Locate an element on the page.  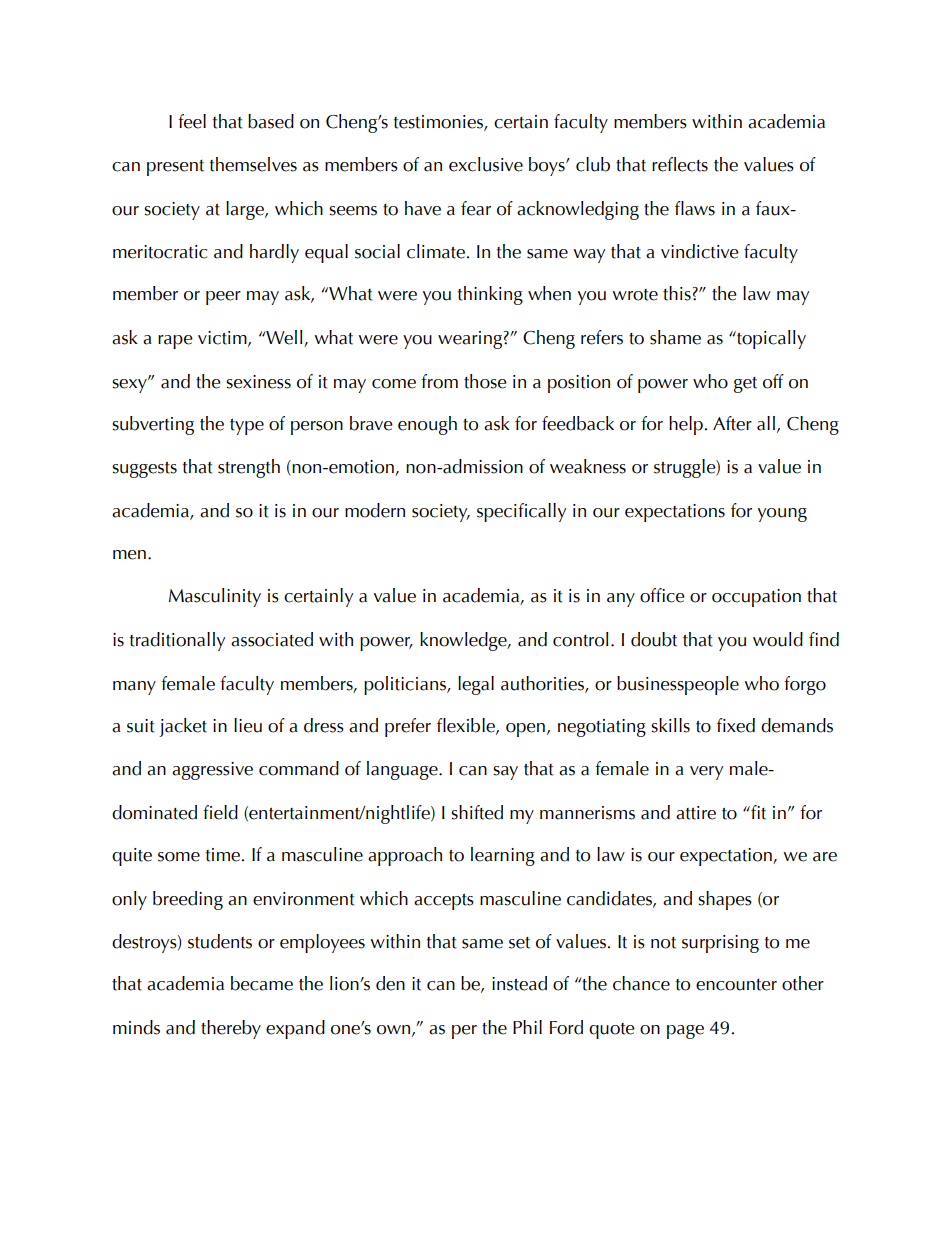
thereby is located at coordinates (231, 1029).
